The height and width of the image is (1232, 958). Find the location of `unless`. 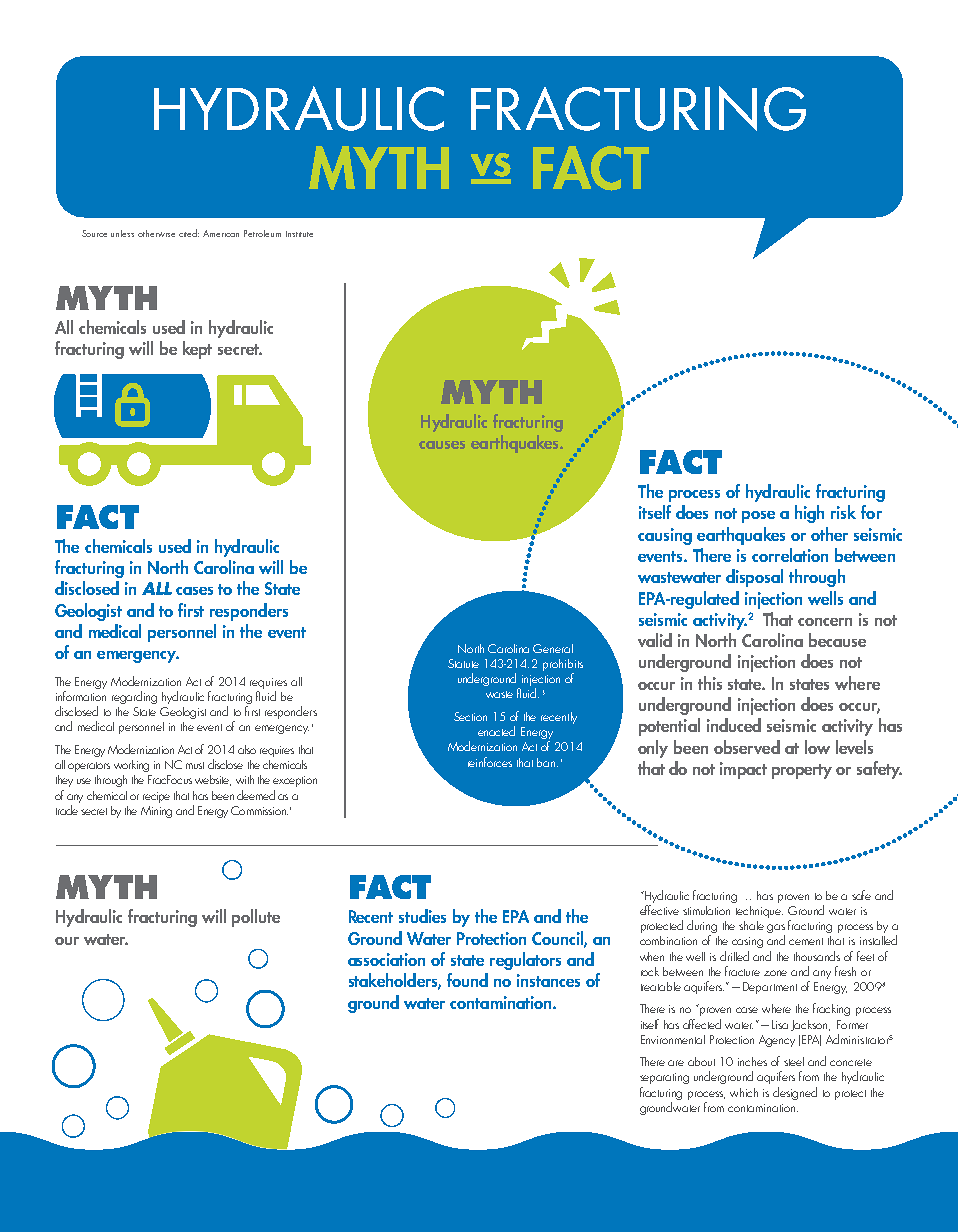

unless is located at coordinates (122, 233).
